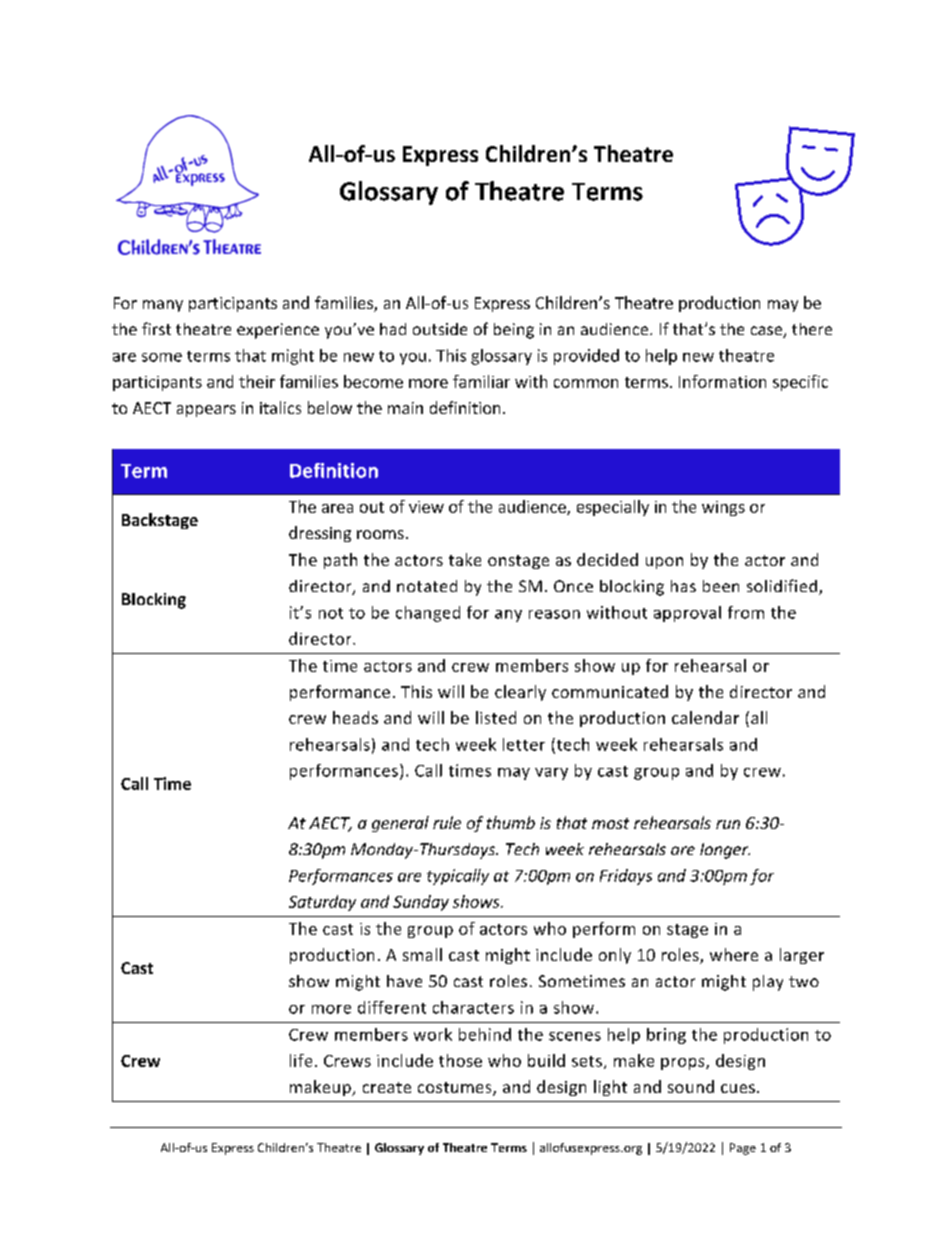 This screenshot has height=1233, width=952. I want to click on Page, so click(743, 1149).
